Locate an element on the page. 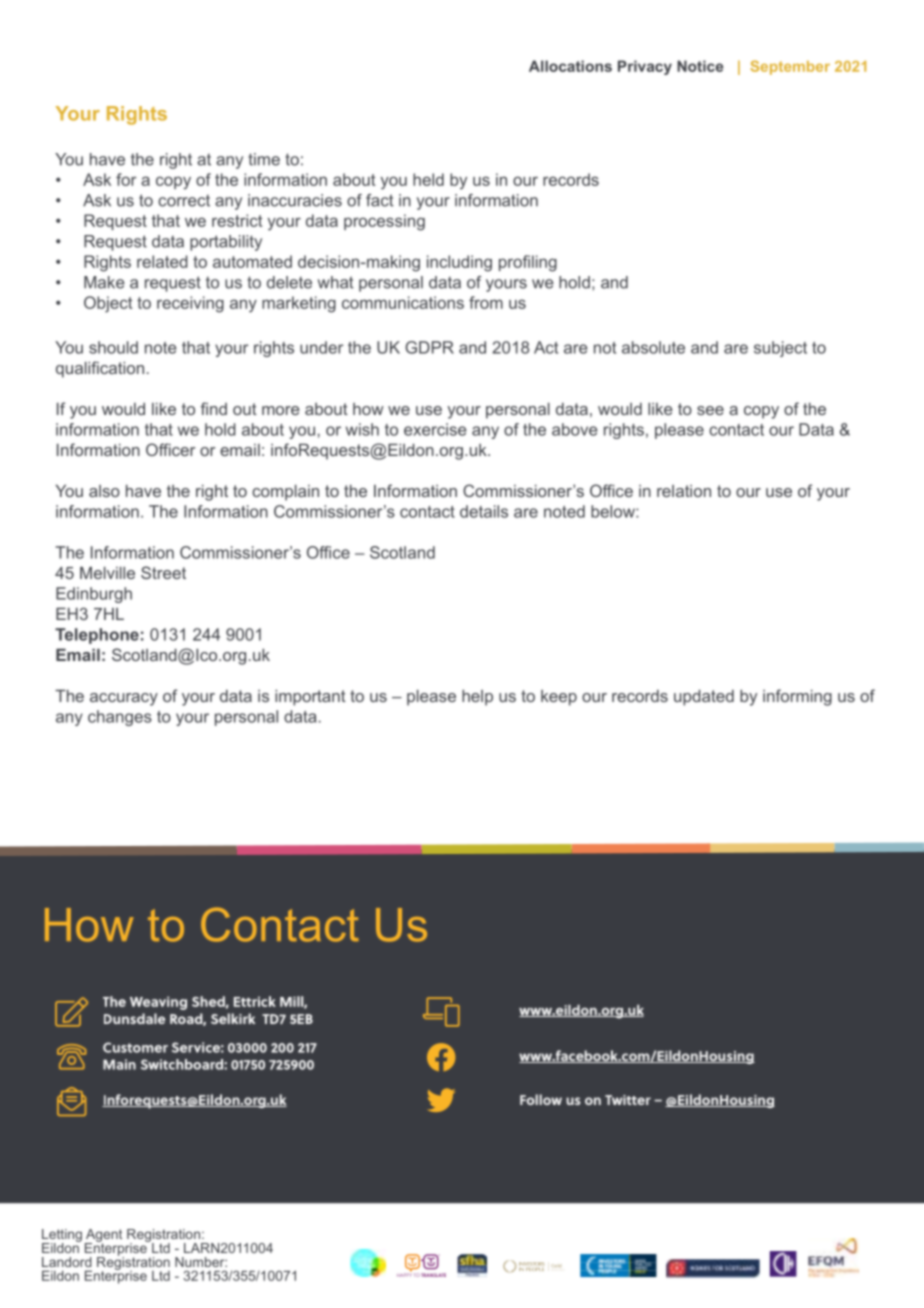 The height and width of the page is (1308, 924). absolute is located at coordinates (653, 347).
